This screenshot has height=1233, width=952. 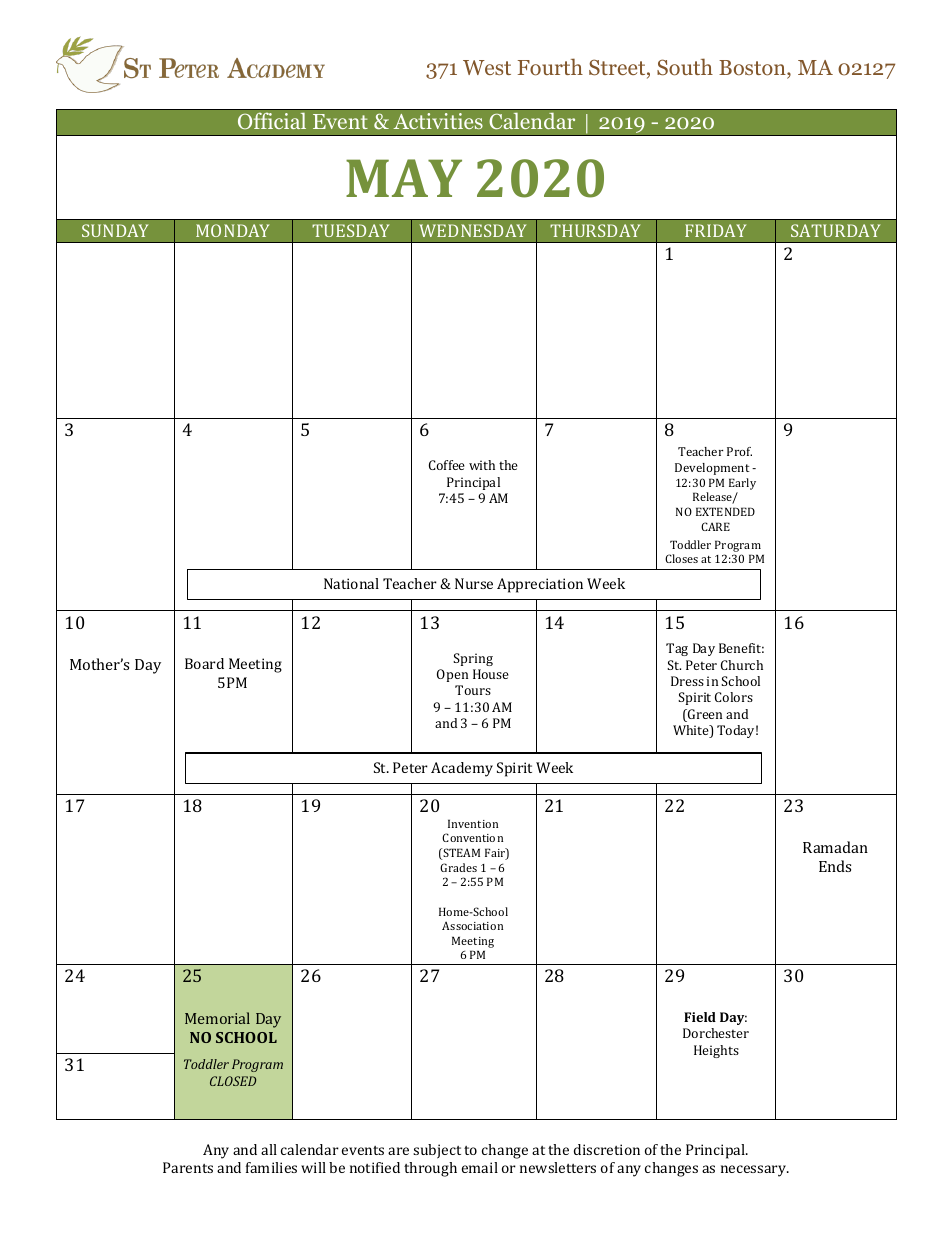 I want to click on National, so click(x=351, y=583).
